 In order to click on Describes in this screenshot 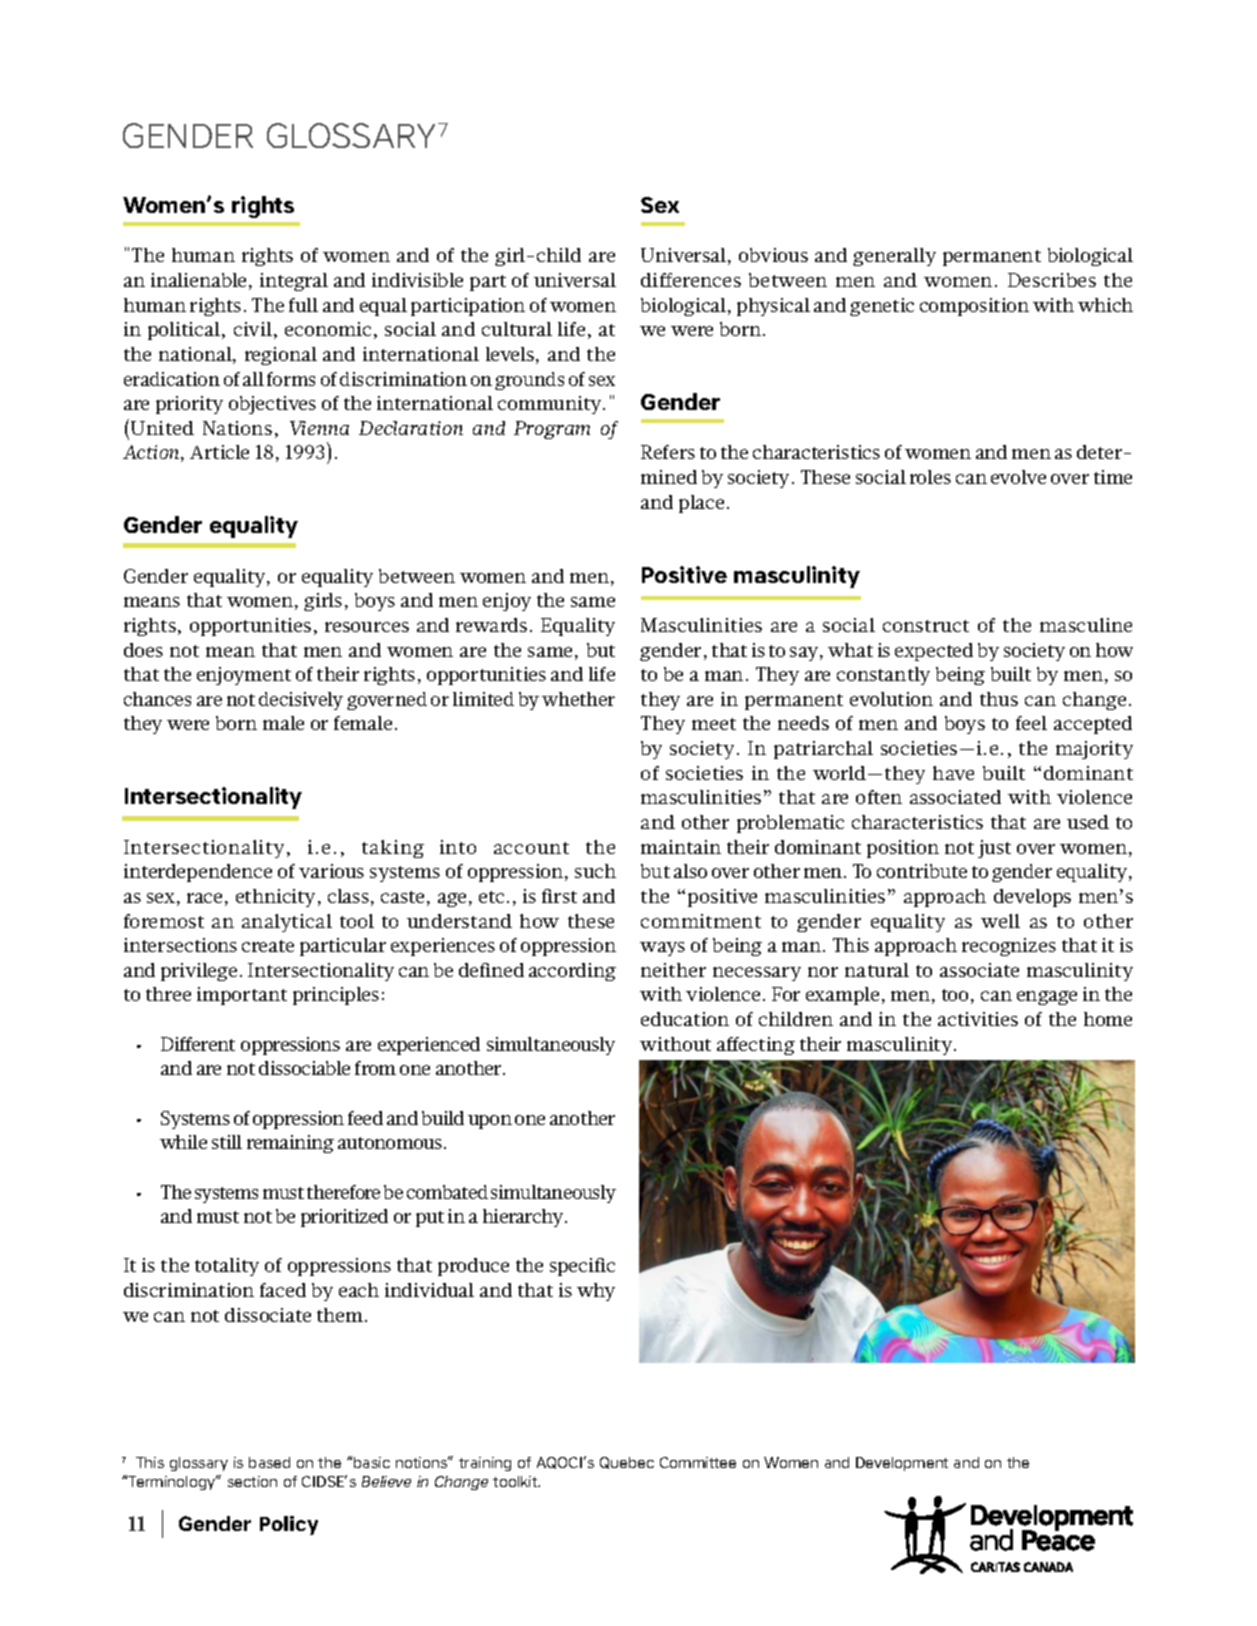, I will do `click(1052, 280)`.
